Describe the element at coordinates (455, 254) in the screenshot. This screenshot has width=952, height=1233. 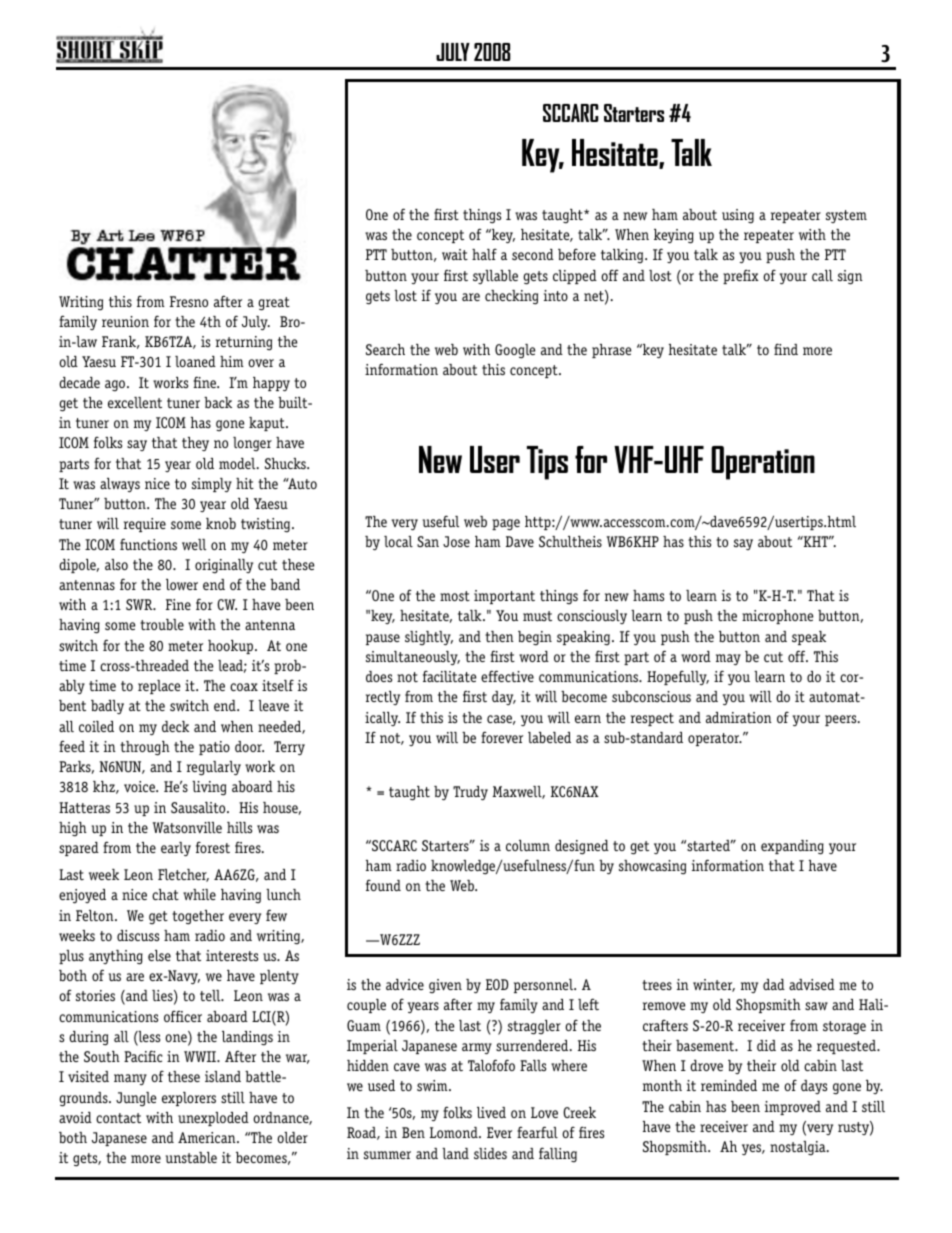
I see `wait` at that location.
